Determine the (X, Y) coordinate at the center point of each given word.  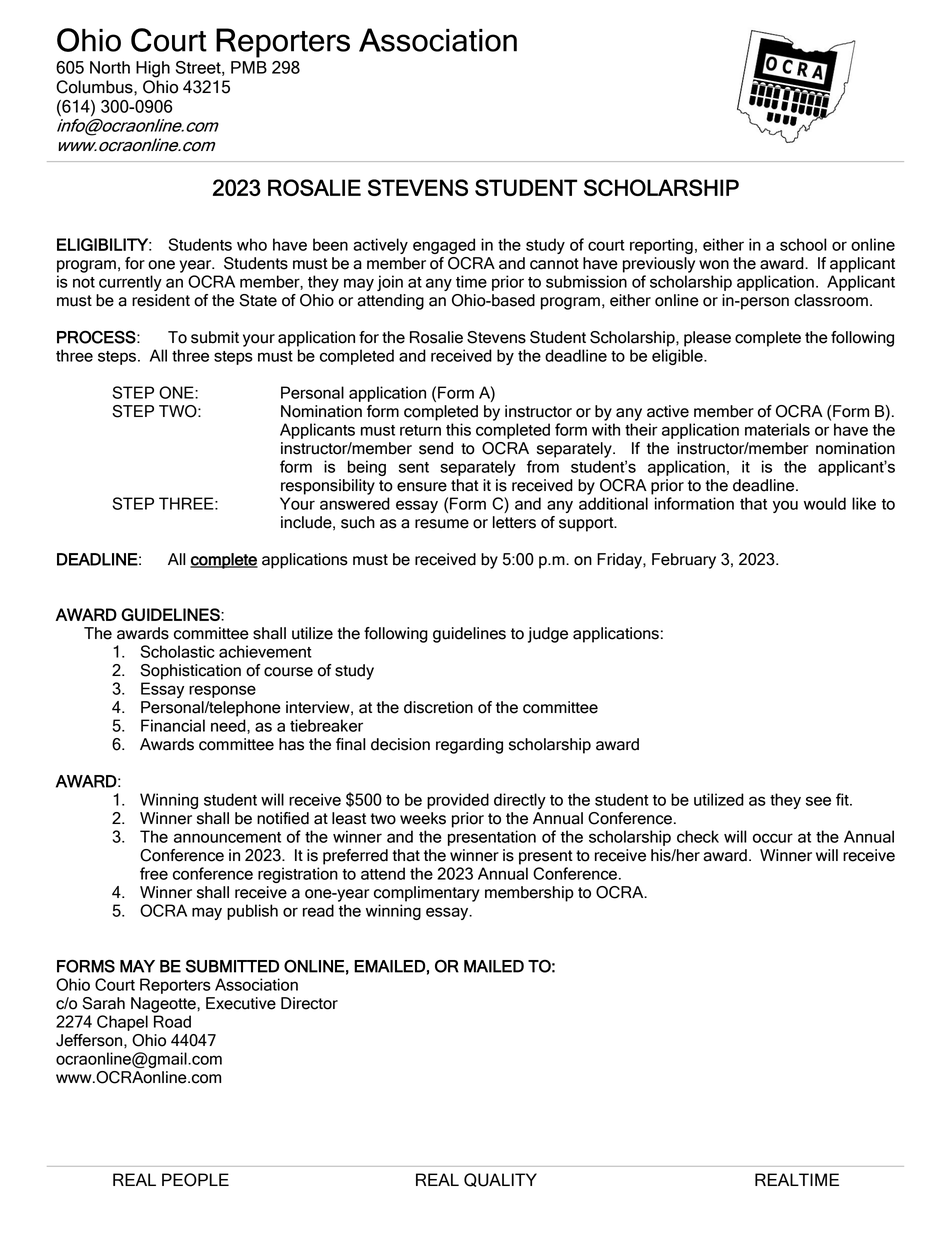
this (458, 429)
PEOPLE (195, 1180)
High (153, 69)
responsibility (328, 487)
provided (458, 801)
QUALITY (500, 1180)
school (803, 244)
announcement (227, 837)
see (818, 801)
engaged (444, 246)
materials (777, 429)
